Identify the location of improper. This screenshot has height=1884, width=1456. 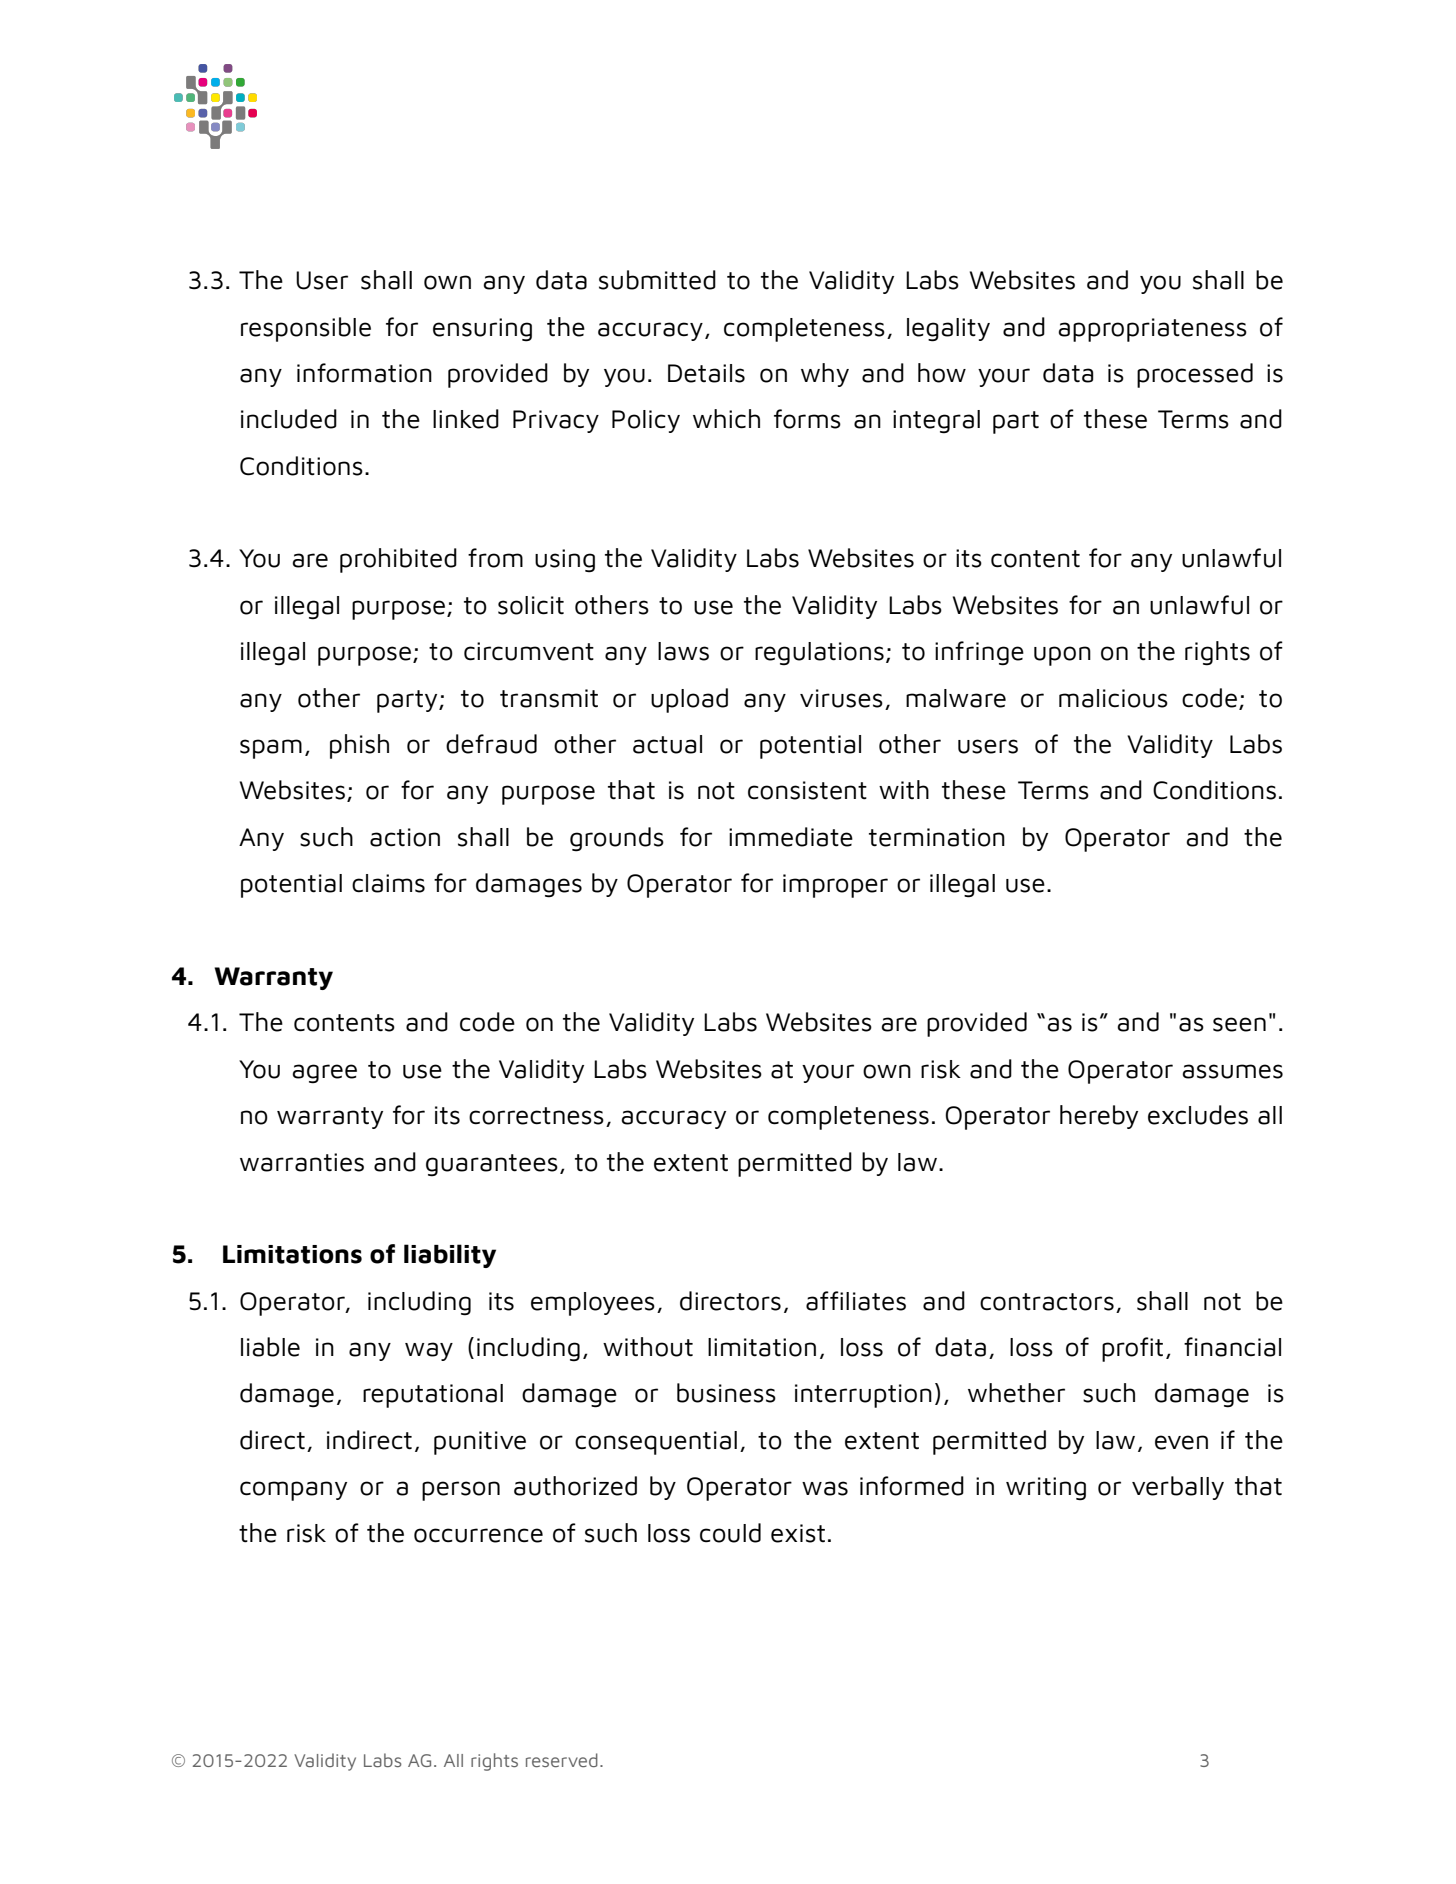
(835, 886).
